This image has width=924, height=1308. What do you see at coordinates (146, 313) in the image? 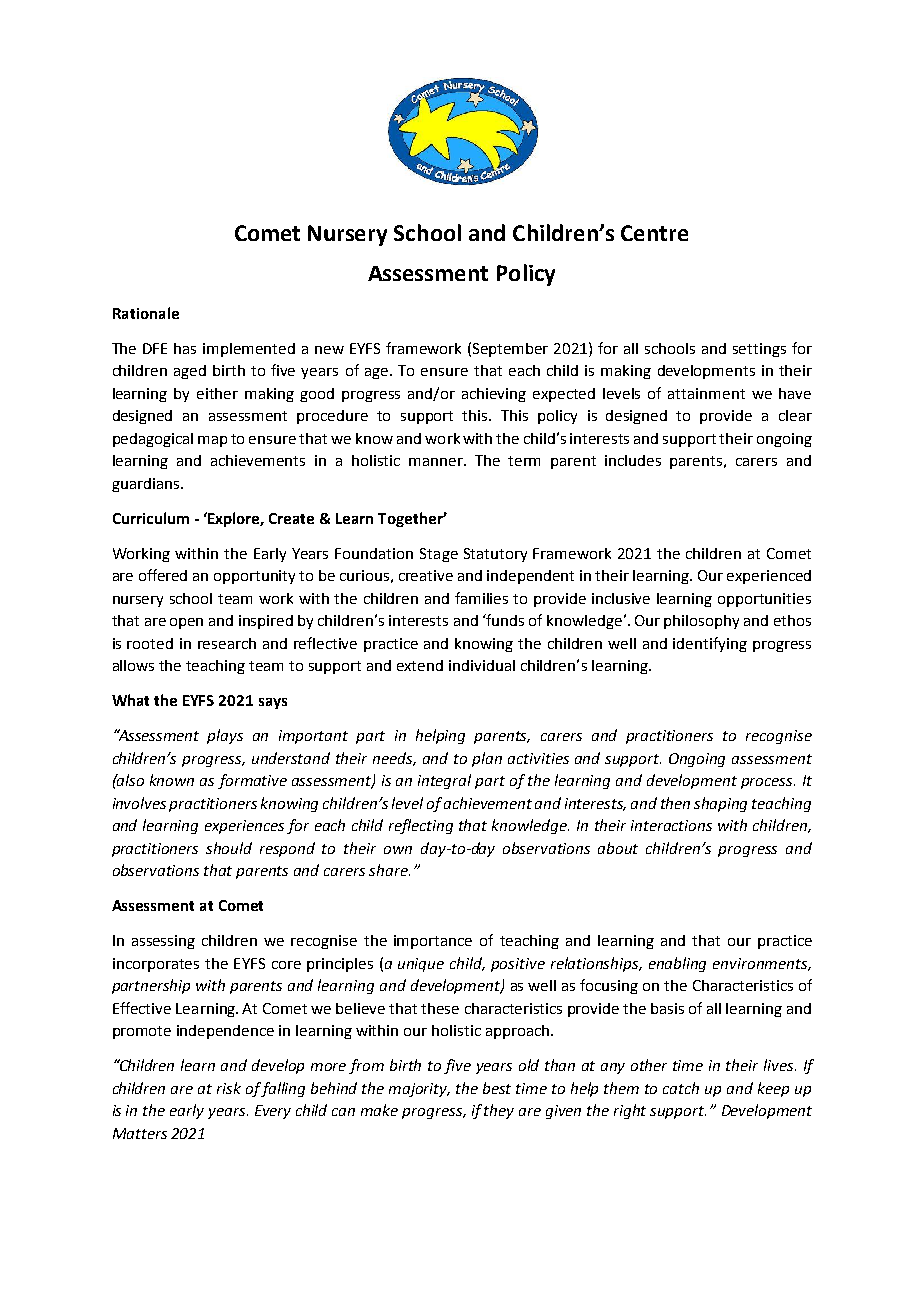
I see `Rationale` at bounding box center [146, 313].
